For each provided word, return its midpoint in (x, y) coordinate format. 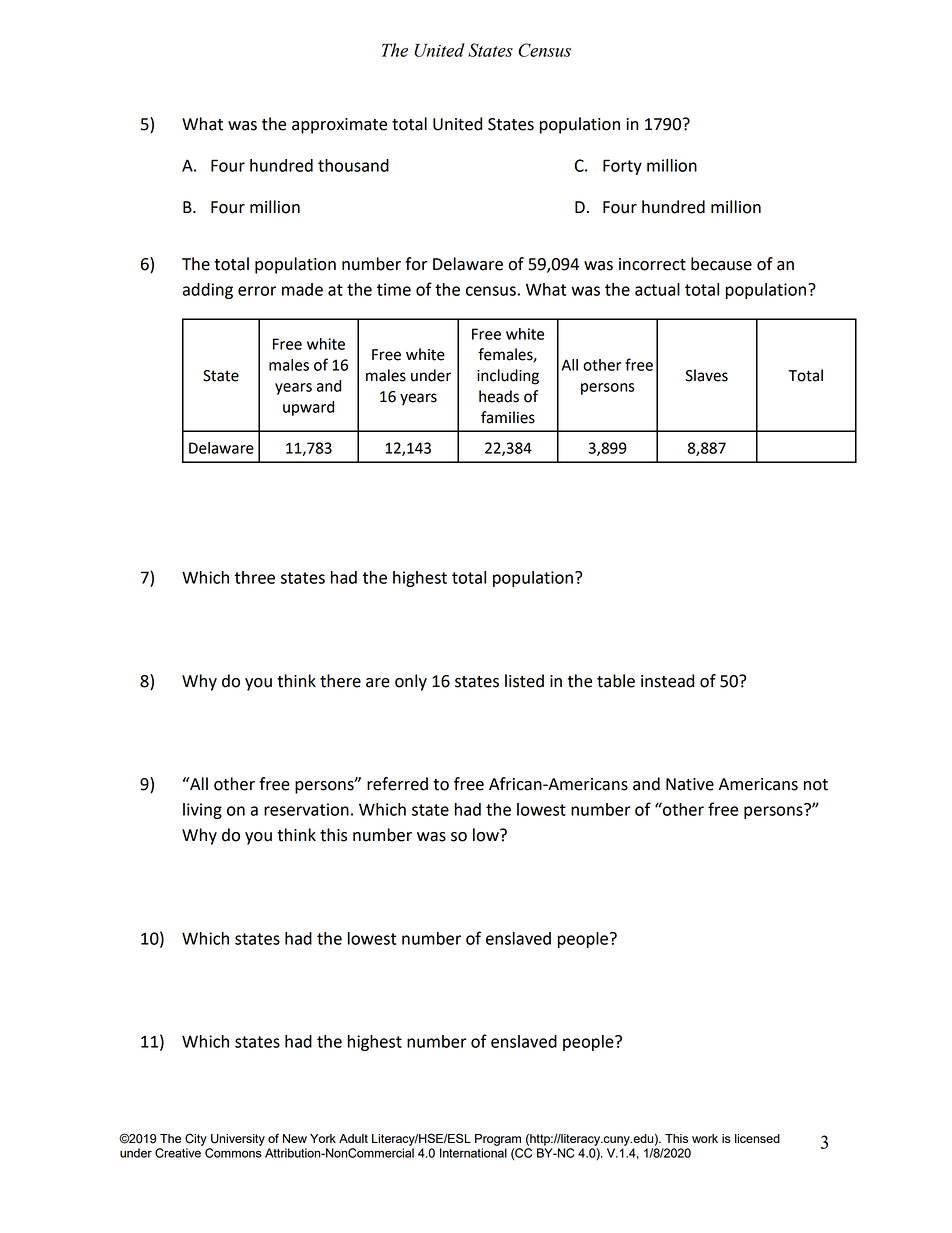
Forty (622, 167)
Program (498, 1140)
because (721, 264)
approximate (339, 126)
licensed (757, 1138)
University (238, 1140)
